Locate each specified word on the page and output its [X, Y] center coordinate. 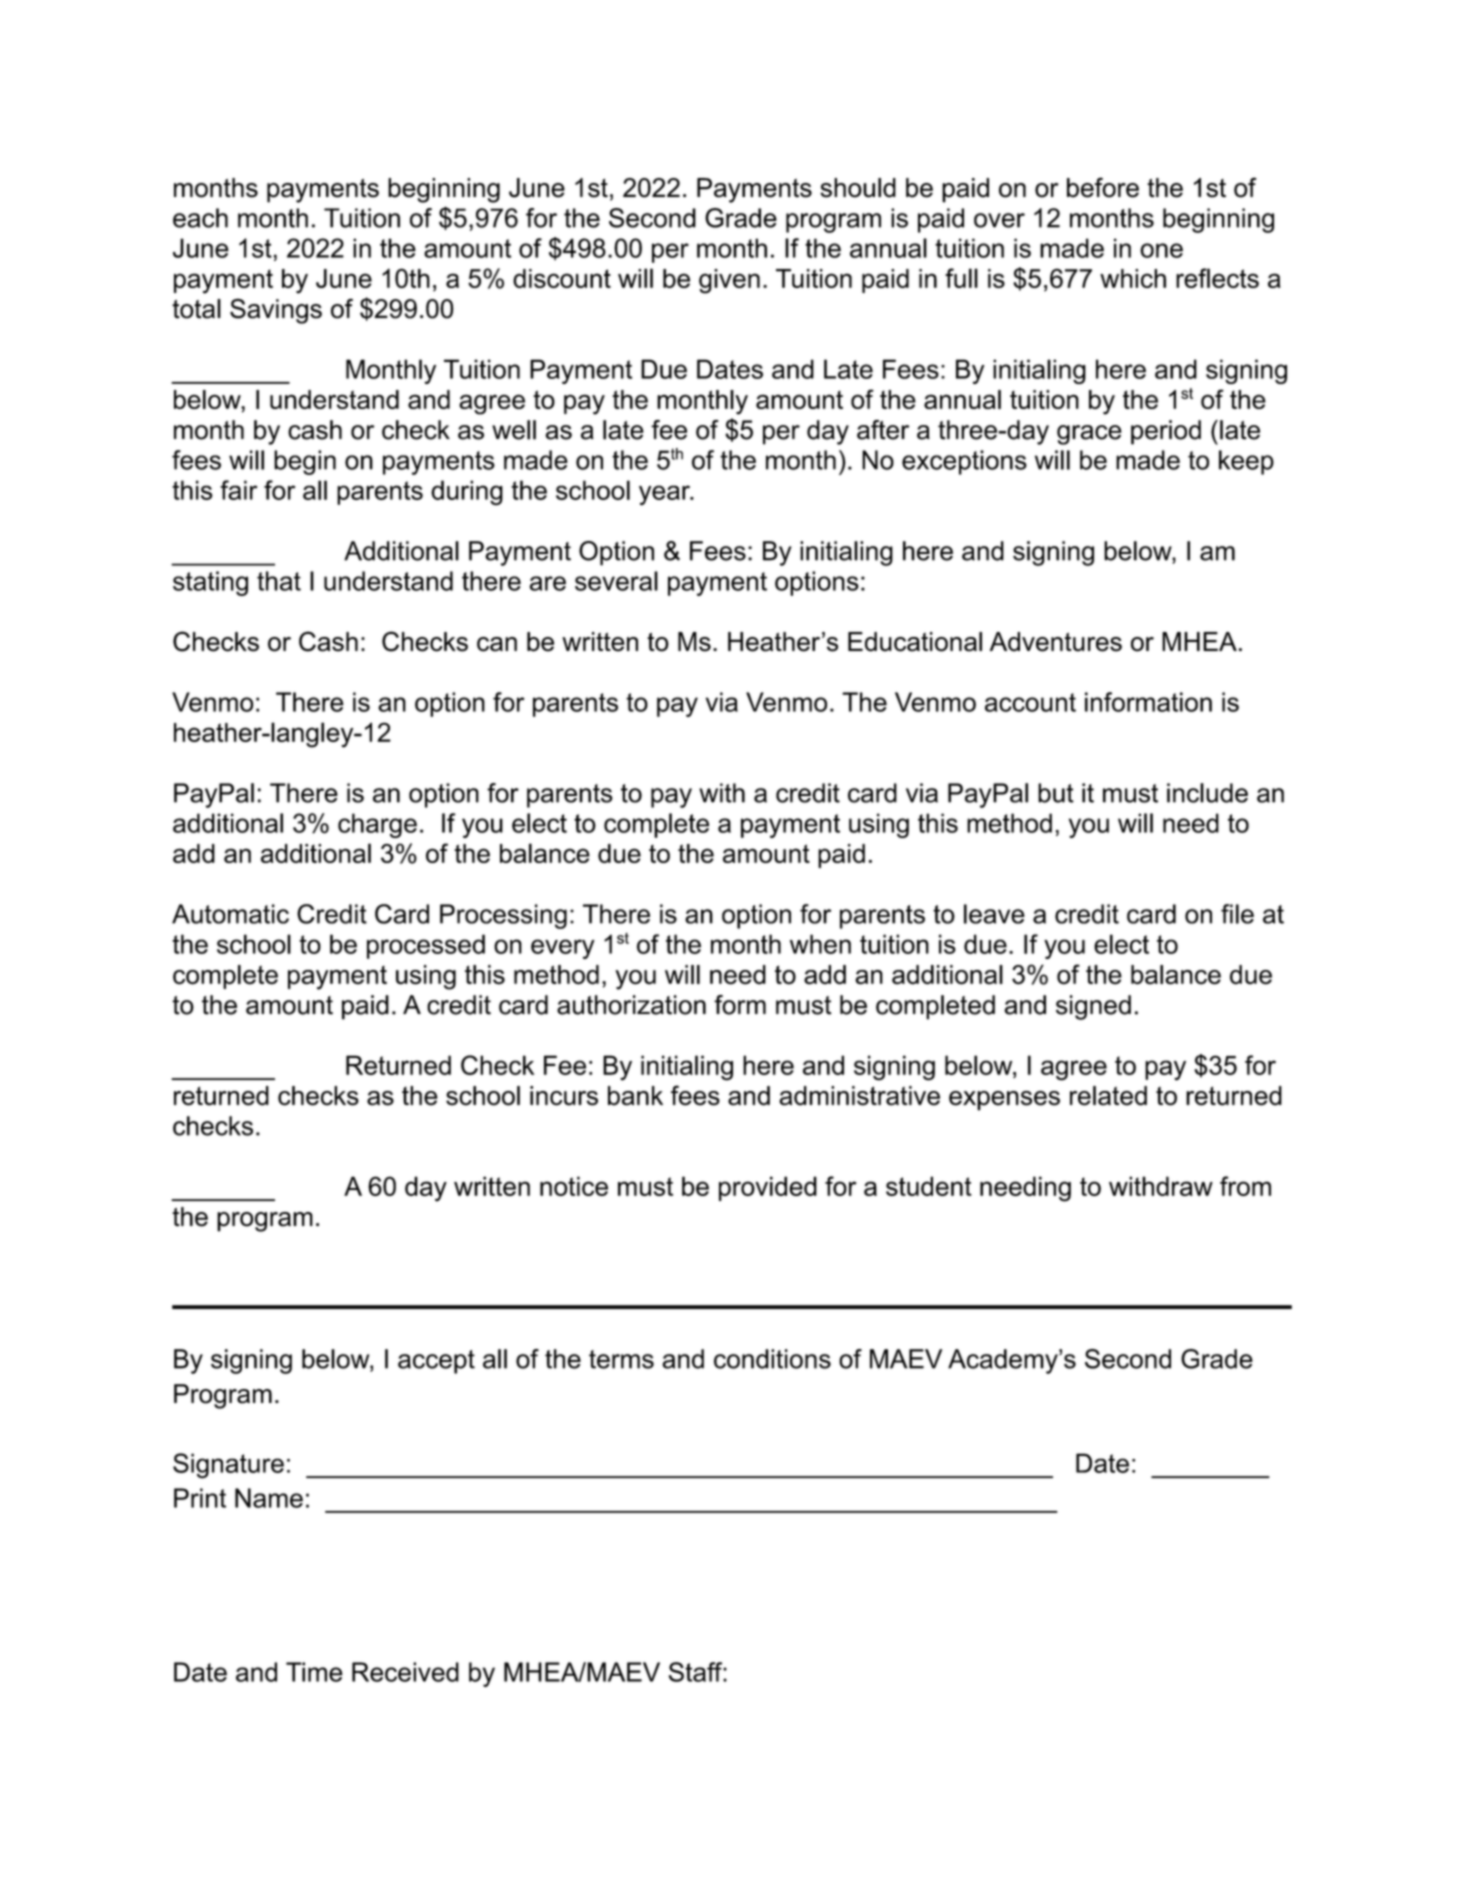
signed [1093, 1007]
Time [314, 1672]
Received [405, 1672]
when [820, 944]
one [1161, 250]
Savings [276, 311]
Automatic [230, 914]
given [729, 281]
